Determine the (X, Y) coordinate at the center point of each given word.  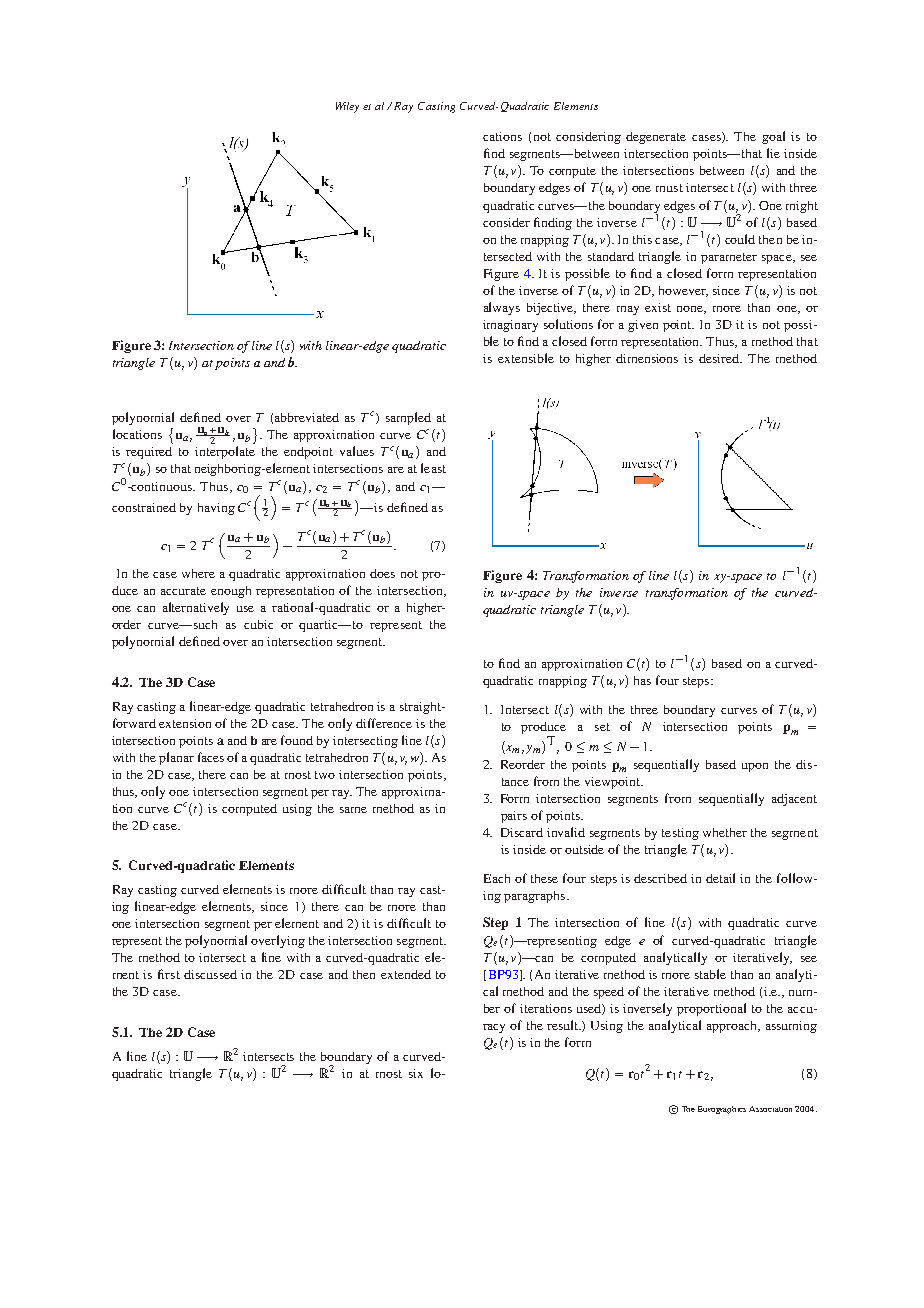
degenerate (656, 138)
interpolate (225, 452)
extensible (526, 358)
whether (725, 832)
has (642, 680)
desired (720, 358)
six (416, 1073)
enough (231, 592)
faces (211, 757)
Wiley (347, 107)
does (382, 573)
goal (773, 137)
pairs (514, 817)
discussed (210, 974)
